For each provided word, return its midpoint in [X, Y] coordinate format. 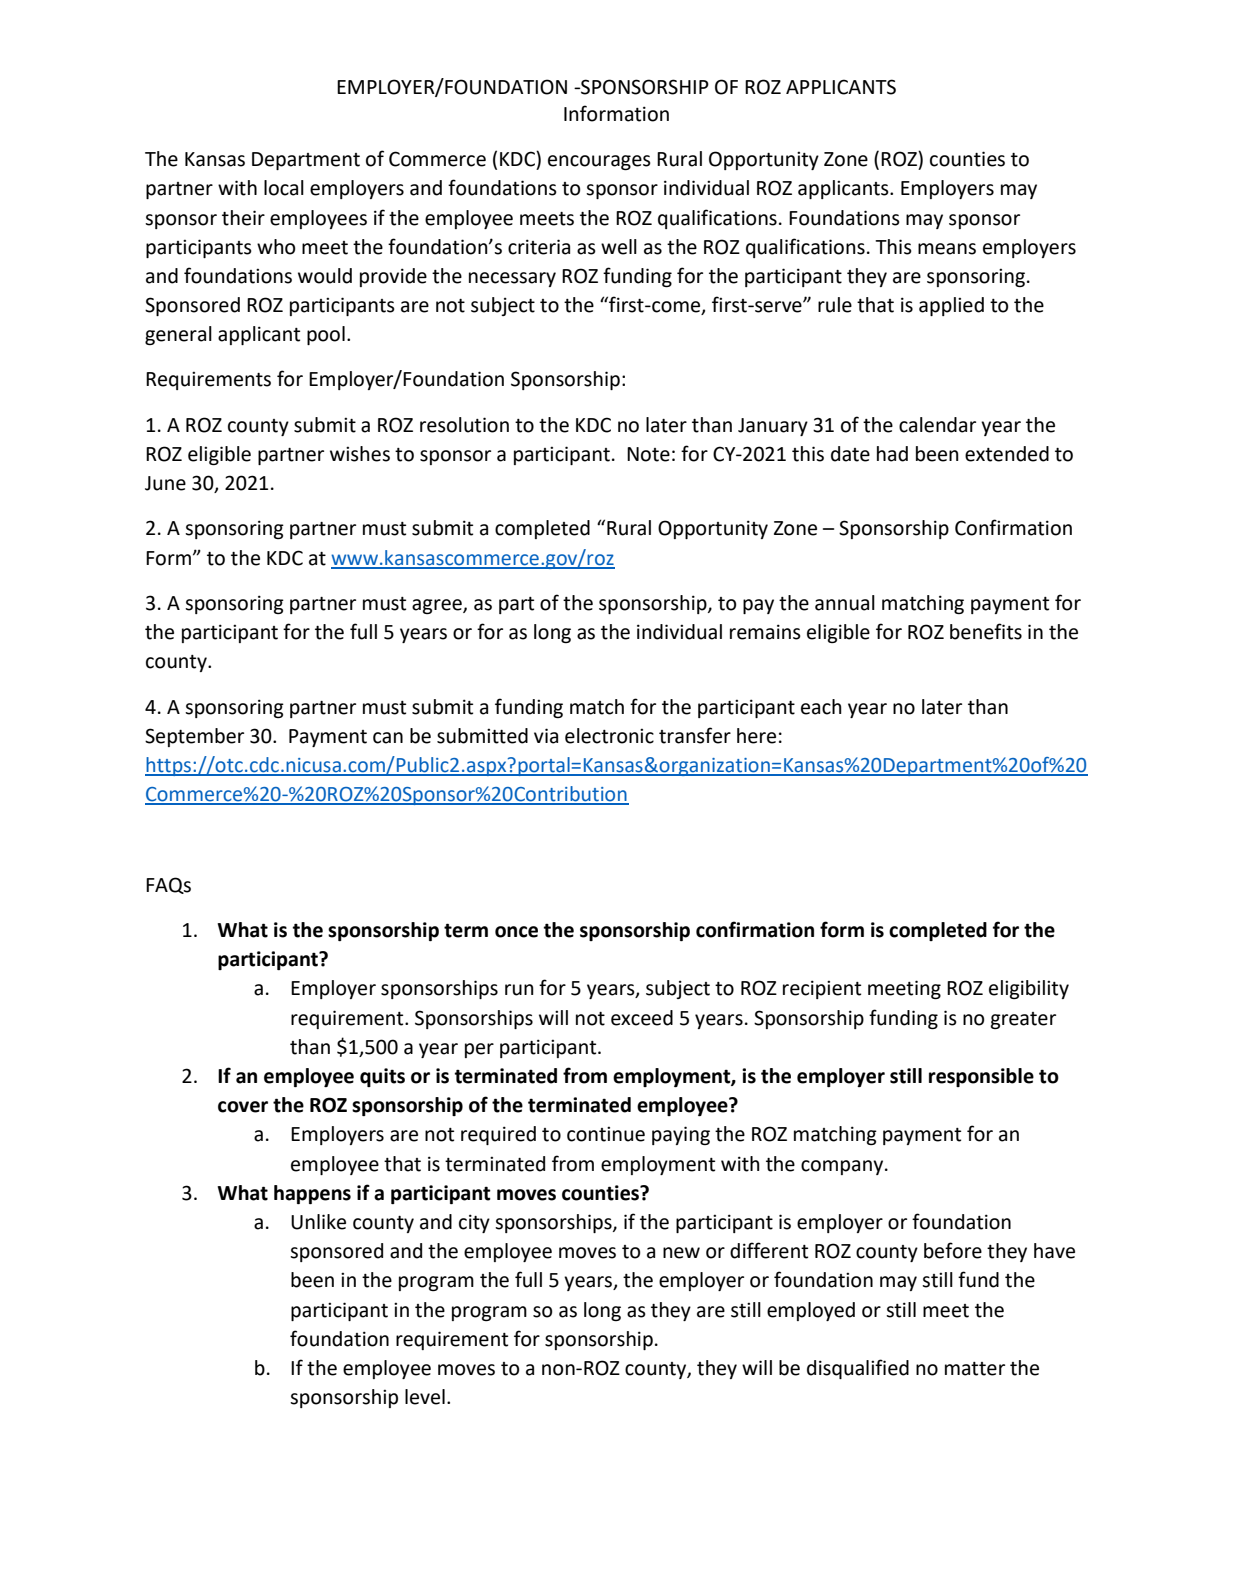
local [284, 188]
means [947, 249]
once [516, 932]
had [892, 454]
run [519, 990]
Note [648, 454]
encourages [599, 162]
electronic [609, 736]
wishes [360, 454]
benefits [986, 631]
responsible [981, 1077]
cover [243, 1107]
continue [606, 1134]
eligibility [1029, 989]
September [194, 737]
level [425, 1397]
